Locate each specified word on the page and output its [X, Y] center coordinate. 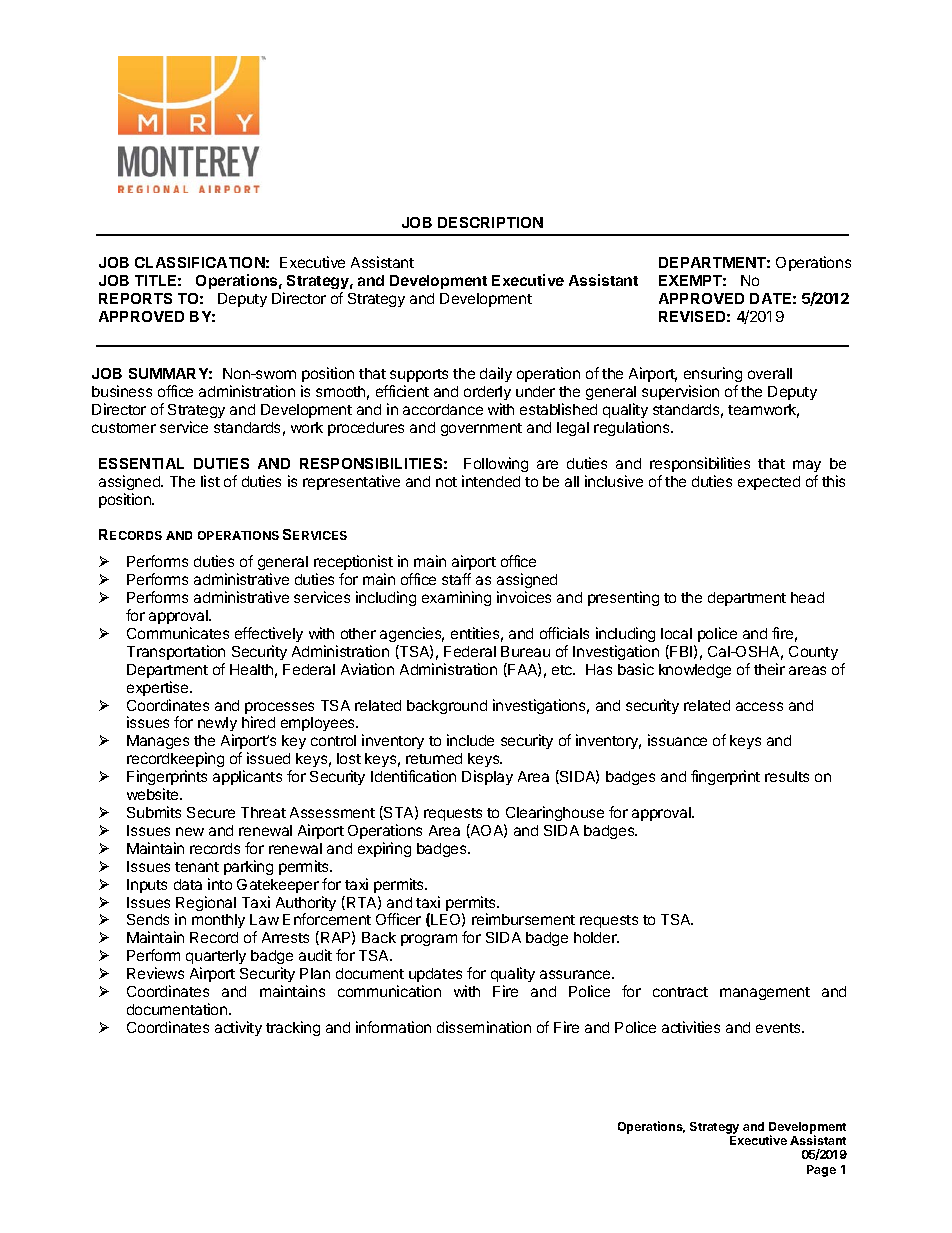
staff [456, 579]
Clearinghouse [555, 813]
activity [238, 1028]
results [787, 776]
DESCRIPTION [490, 222]
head [807, 597]
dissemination [484, 1027]
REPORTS [135, 298]
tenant [197, 867]
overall [770, 373]
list [210, 481]
